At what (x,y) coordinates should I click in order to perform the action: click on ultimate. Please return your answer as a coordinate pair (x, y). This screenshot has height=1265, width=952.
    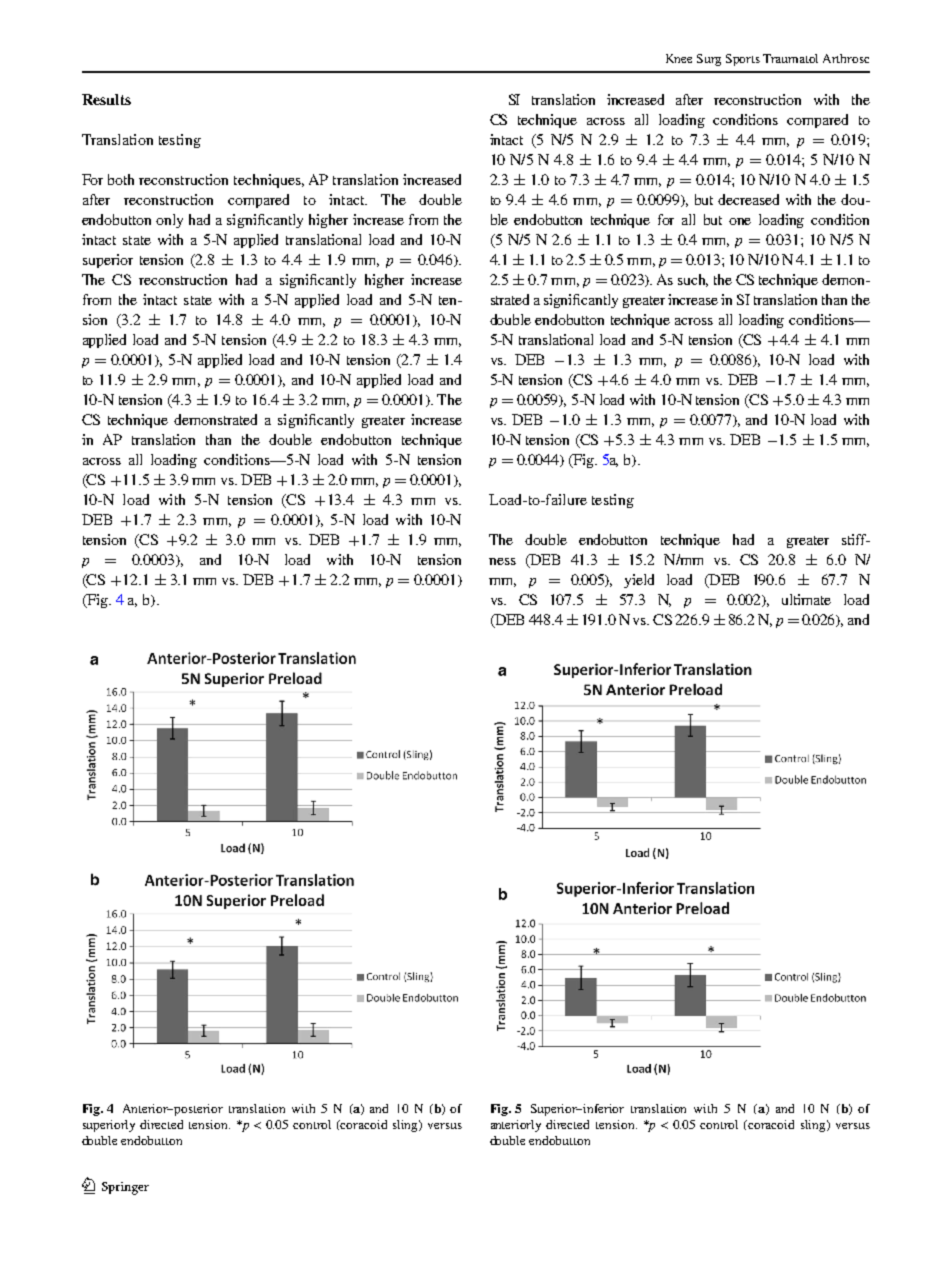
    Looking at the image, I should click on (806, 599).
